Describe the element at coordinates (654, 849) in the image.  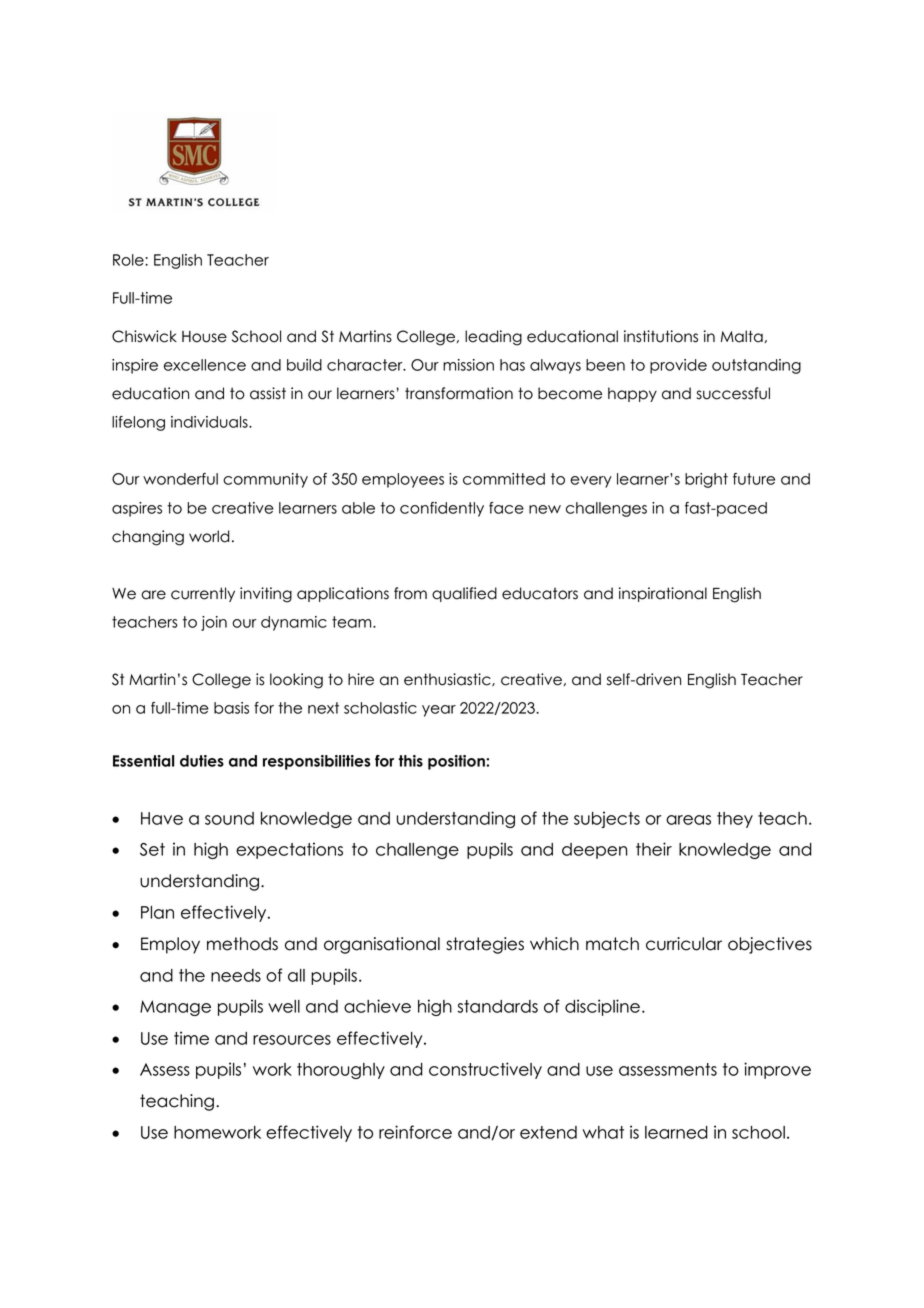
I see `their` at that location.
